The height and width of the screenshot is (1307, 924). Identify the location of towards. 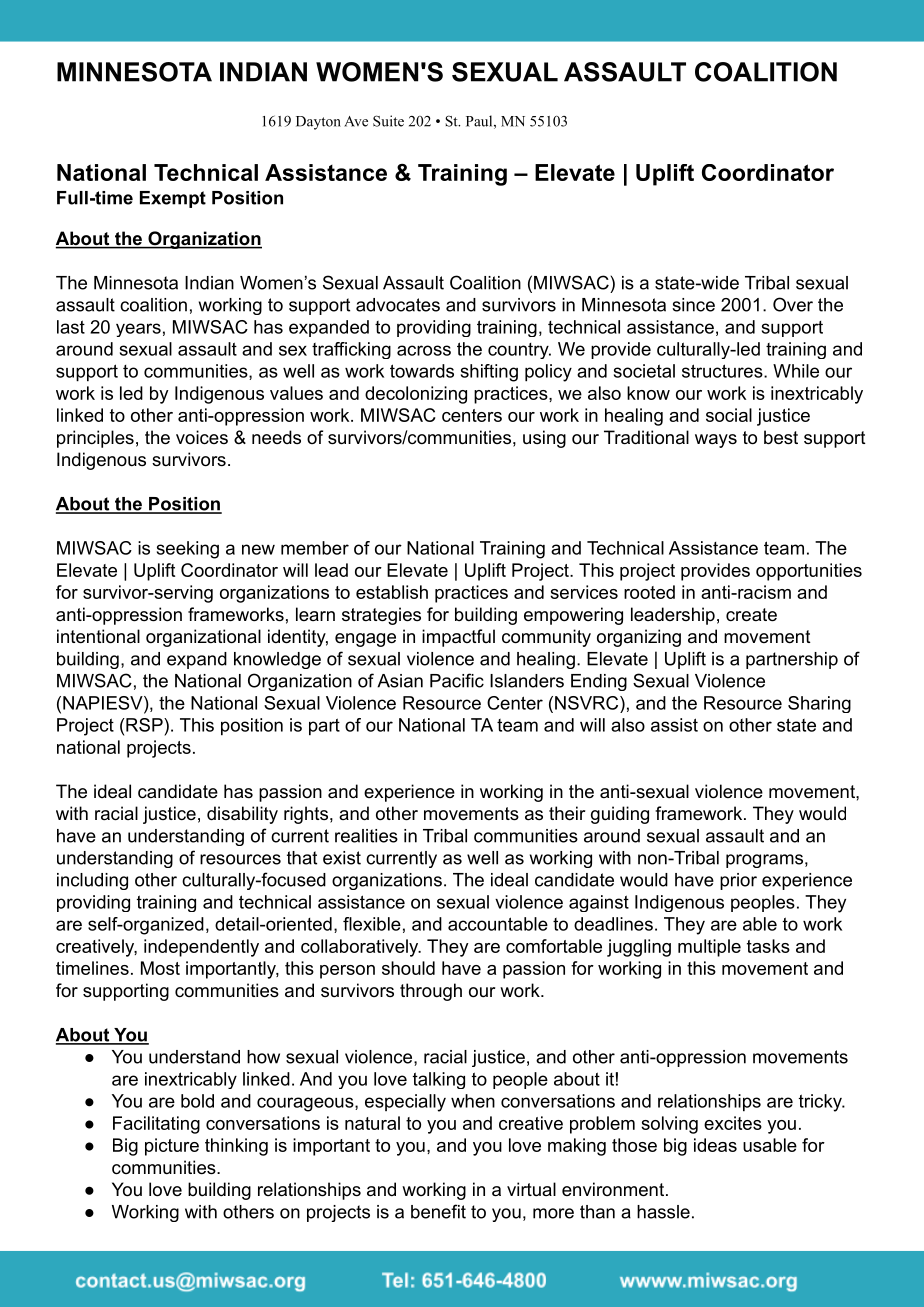
(422, 371).
